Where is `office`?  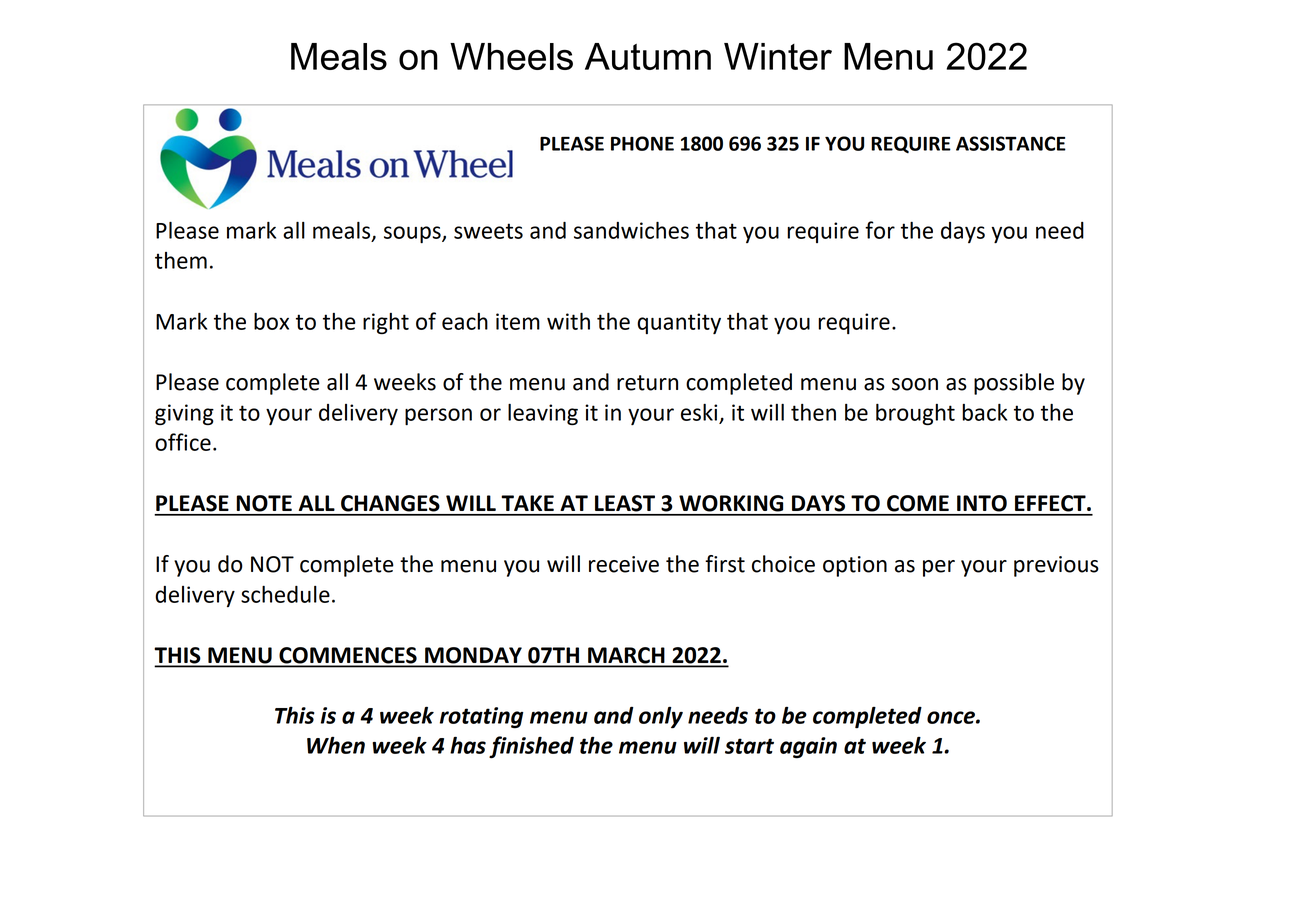 office is located at coordinates (183, 442).
